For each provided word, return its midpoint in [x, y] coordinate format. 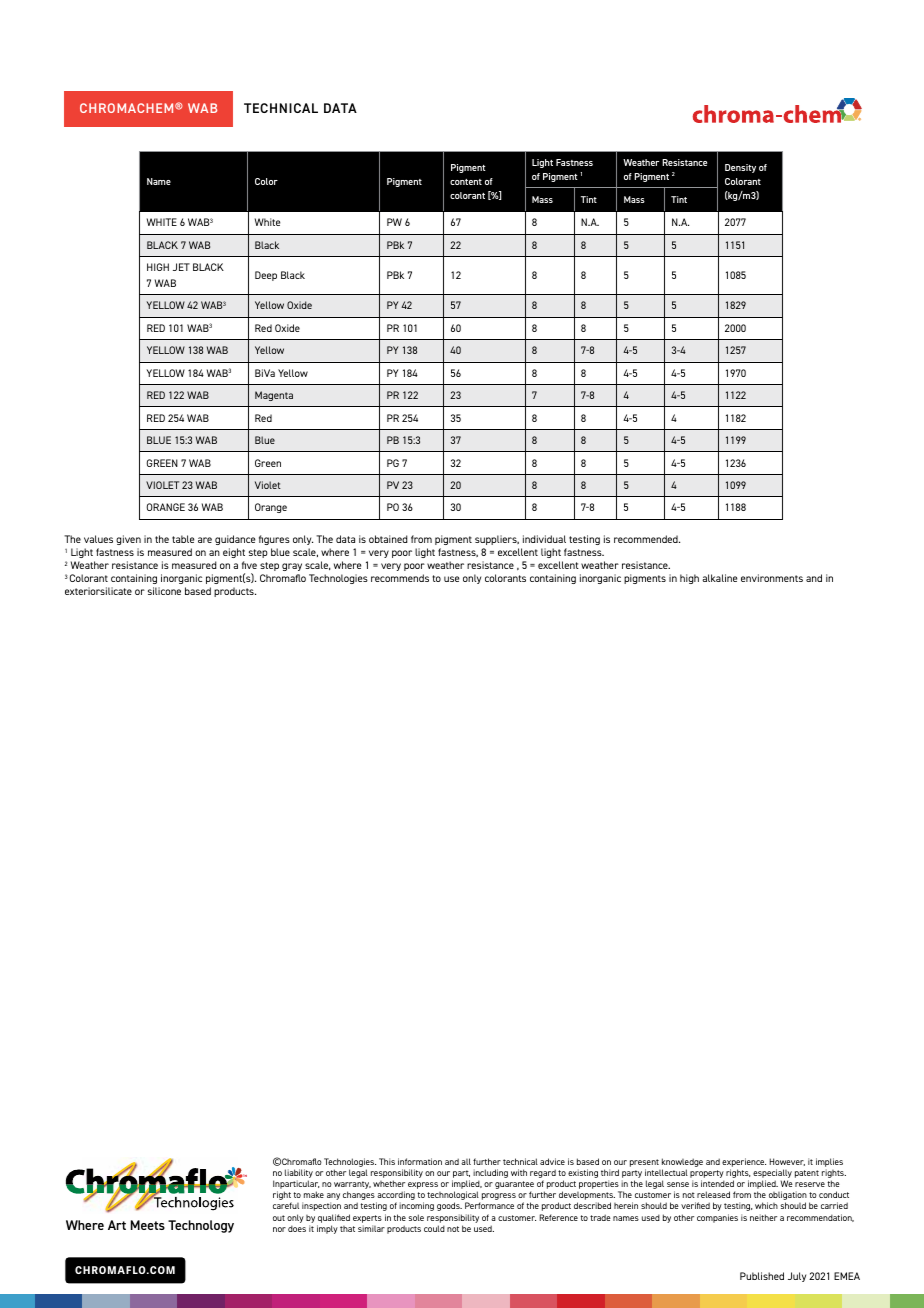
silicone [164, 591]
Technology [201, 1226]
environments [772, 578]
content [466, 182]
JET [181, 267]
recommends [400, 578]
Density [740, 168]
